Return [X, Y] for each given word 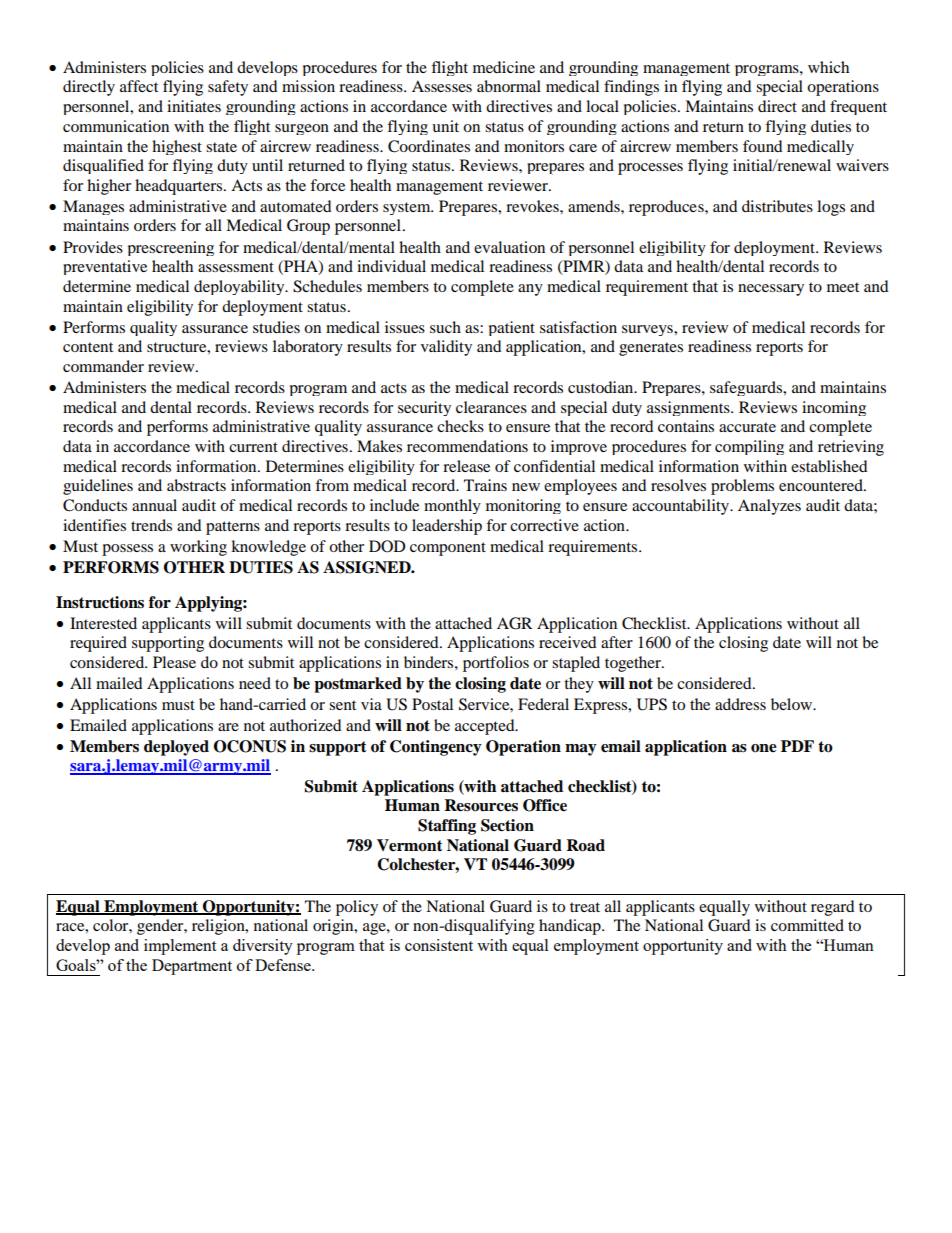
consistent [439, 945]
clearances [491, 407]
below [793, 704]
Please [174, 662]
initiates [194, 106]
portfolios [496, 664]
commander [103, 366]
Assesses [442, 86]
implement [180, 947]
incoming [834, 408]
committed [807, 925]
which [828, 67]
